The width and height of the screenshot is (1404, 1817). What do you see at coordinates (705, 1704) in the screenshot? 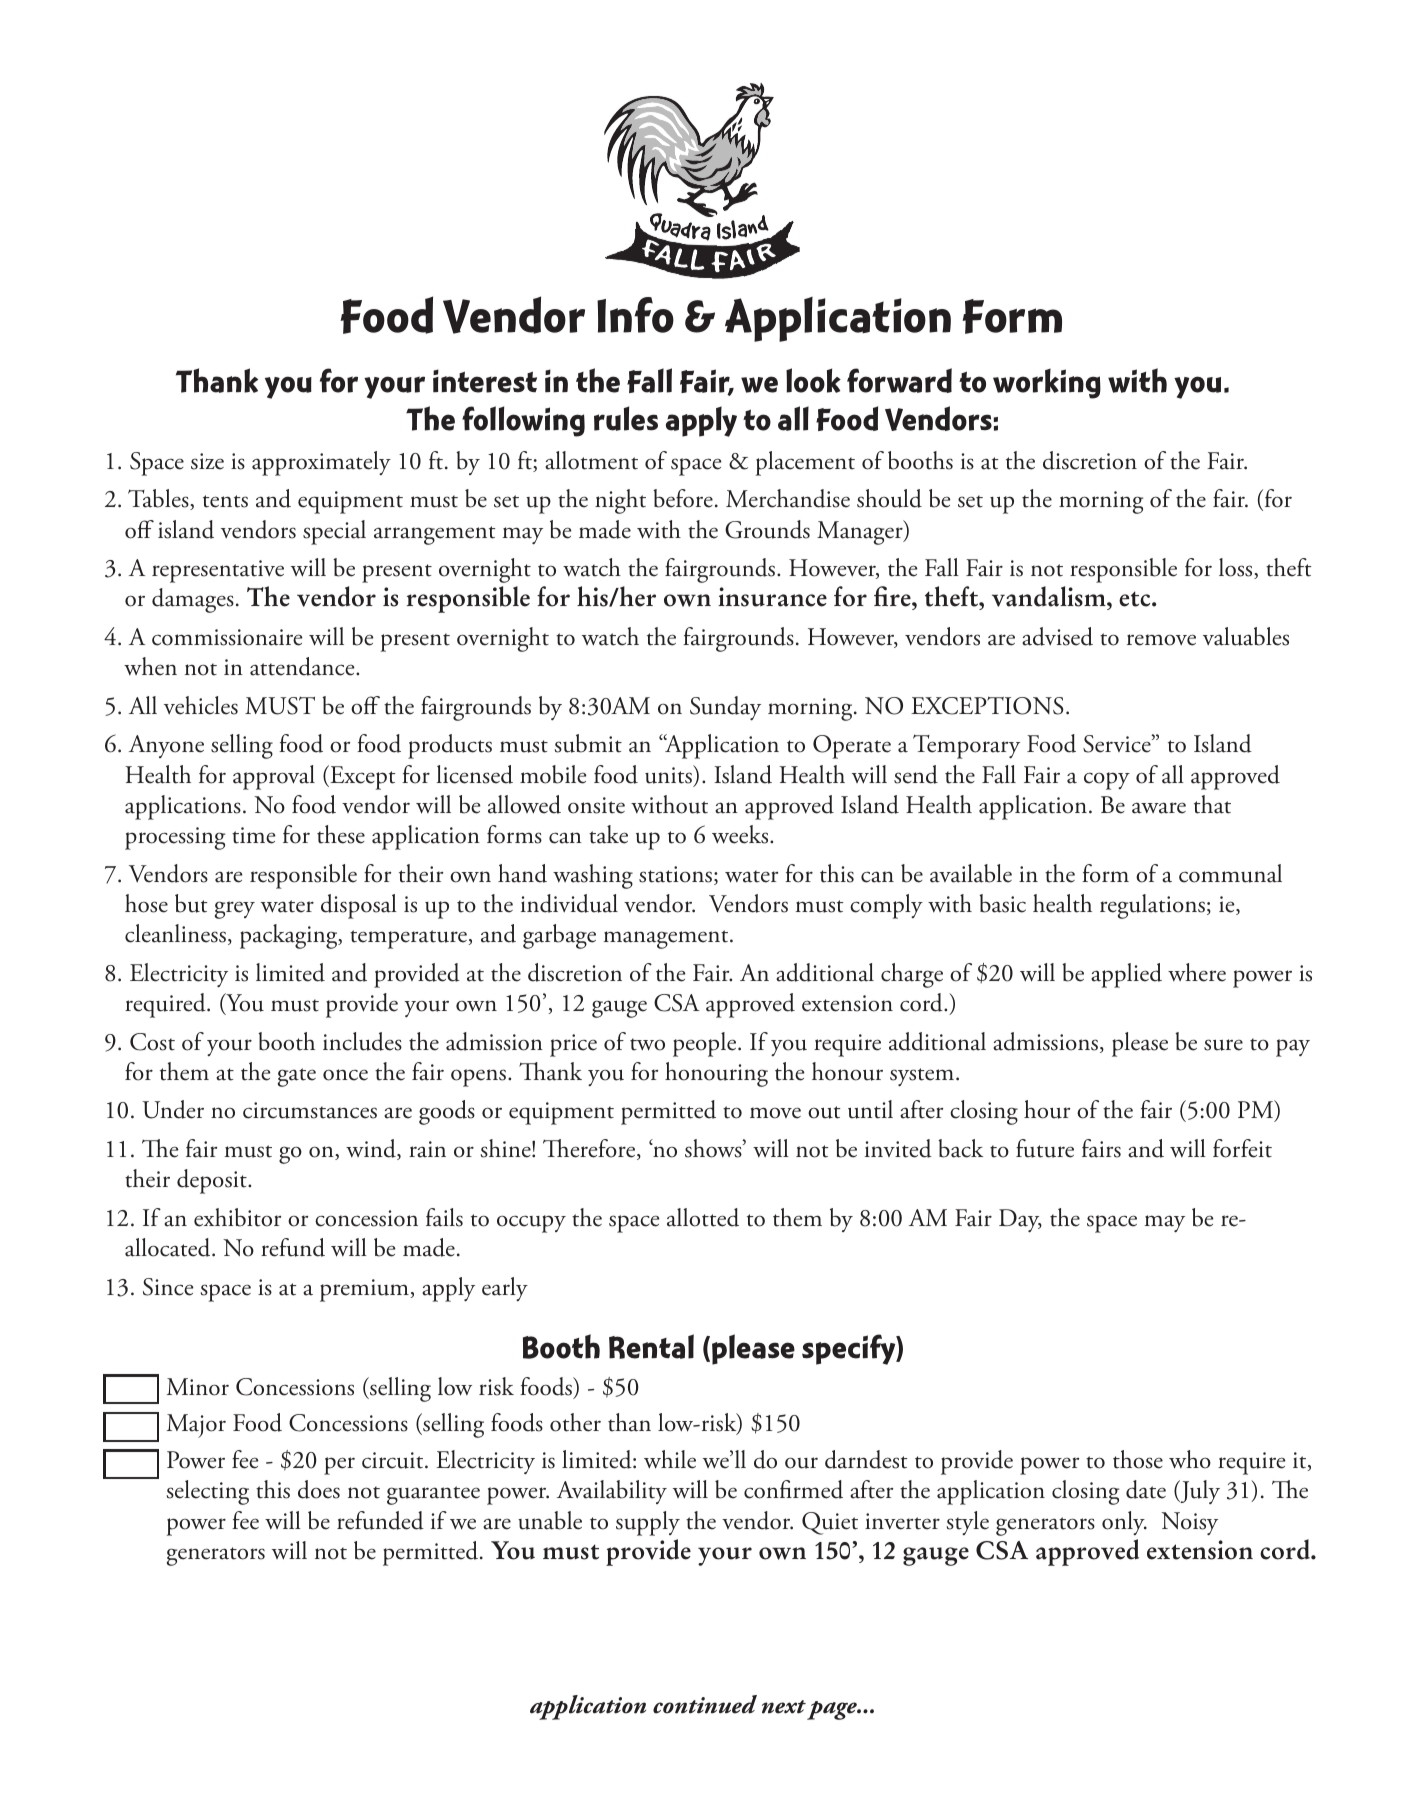
I see `continued` at bounding box center [705, 1704].
